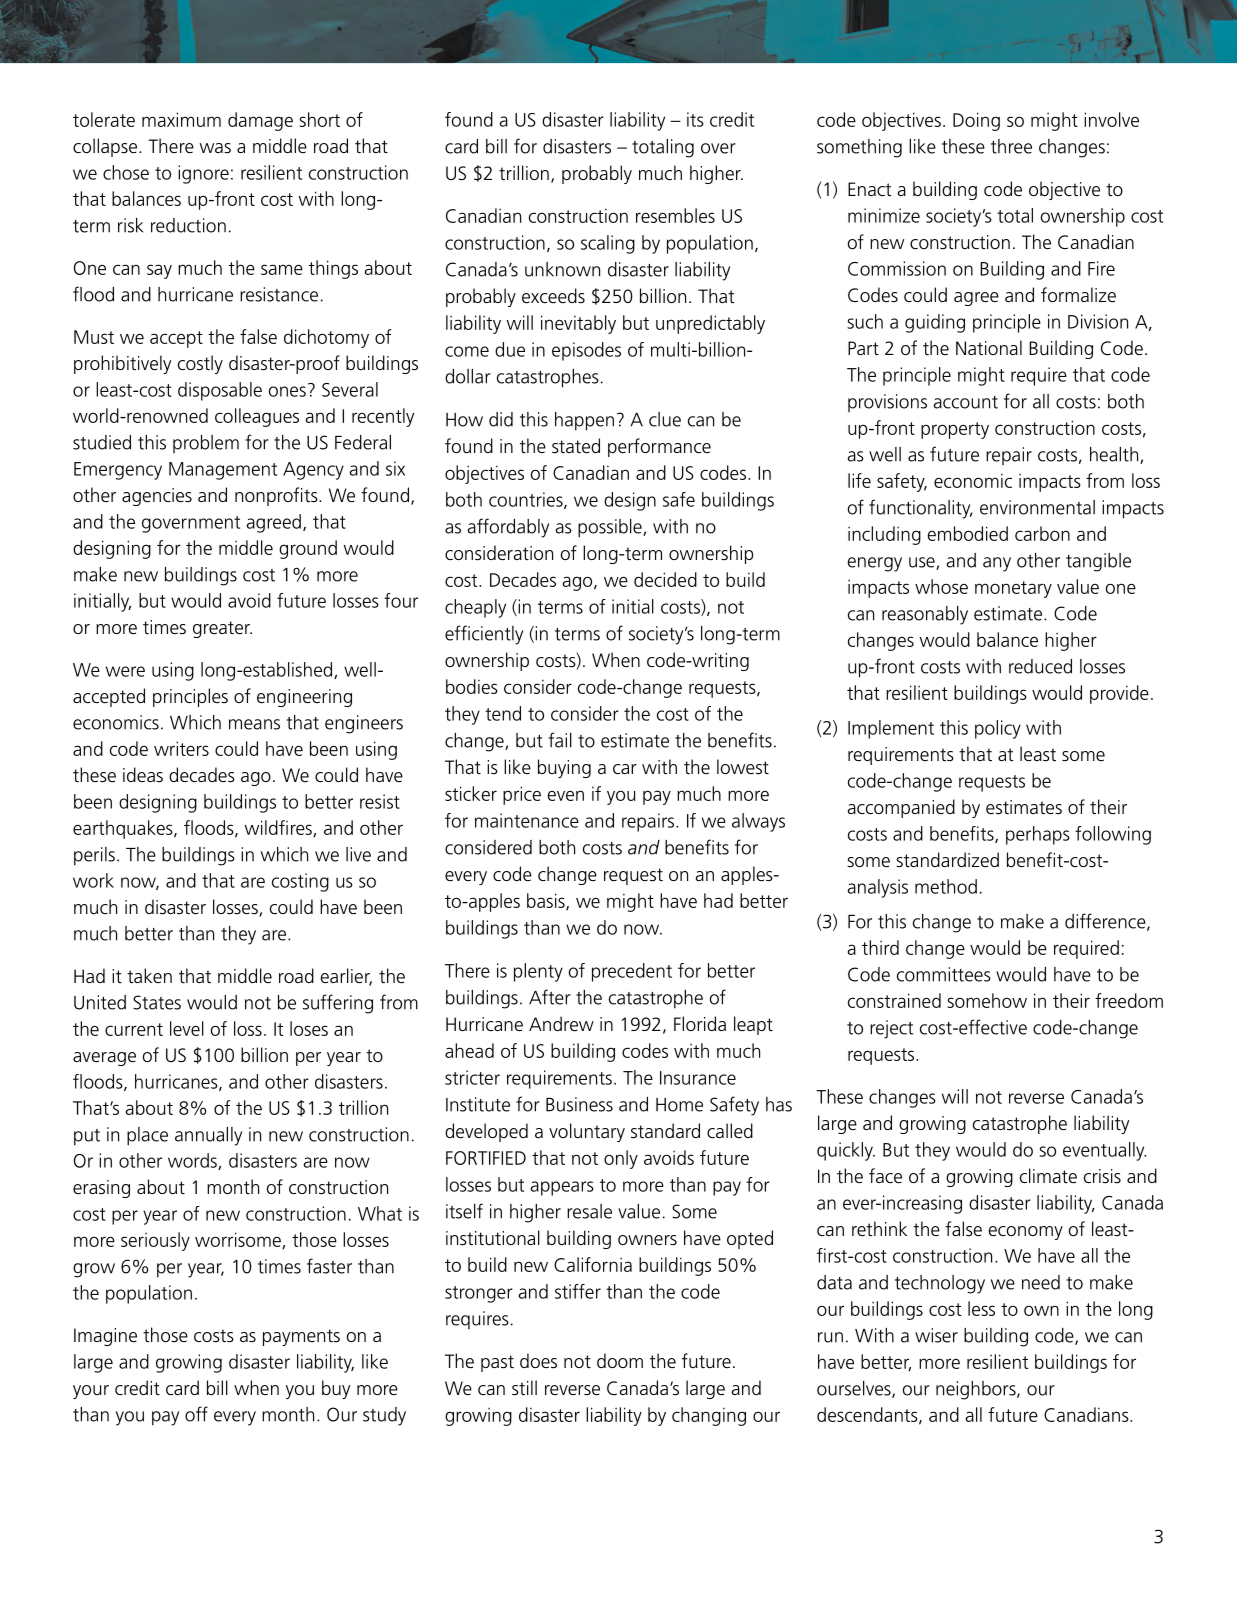 The height and width of the screenshot is (1601, 1237). Describe the element at coordinates (308, 549) in the screenshot. I see `ground` at that location.
